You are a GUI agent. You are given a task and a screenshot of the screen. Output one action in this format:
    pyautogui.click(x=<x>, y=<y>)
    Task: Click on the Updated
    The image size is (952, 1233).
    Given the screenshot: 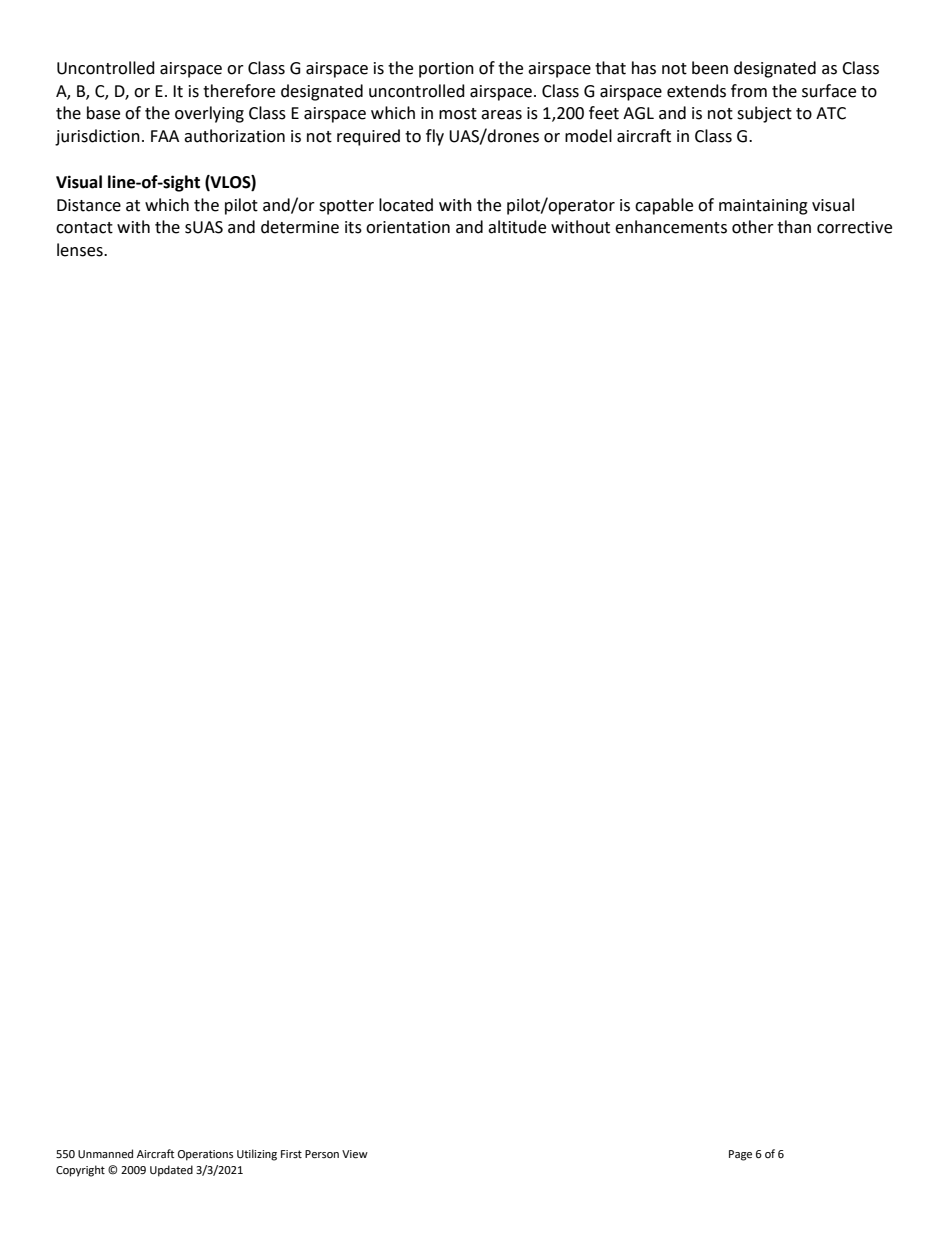 What is the action you would take?
    pyautogui.click(x=171, y=1171)
